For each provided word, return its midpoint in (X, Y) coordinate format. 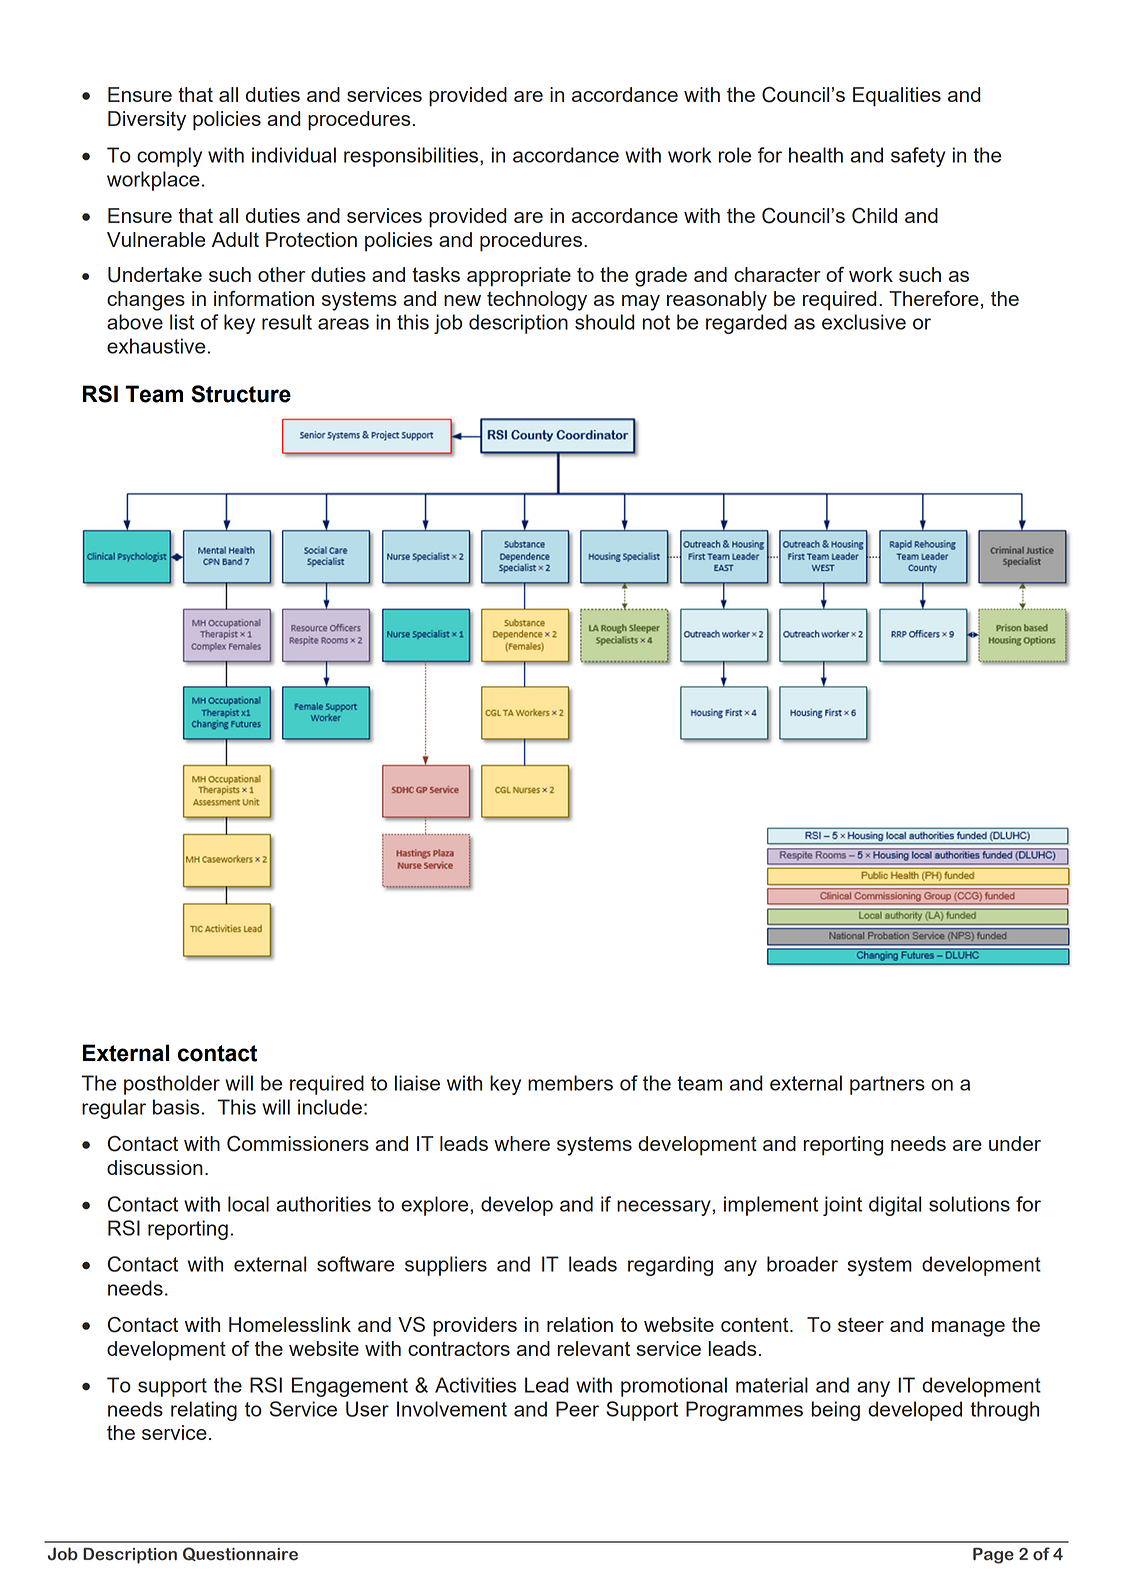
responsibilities (412, 157)
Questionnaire (240, 1554)
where (522, 1143)
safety (918, 157)
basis (176, 1107)
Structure (241, 394)
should (605, 322)
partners (887, 1085)
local (248, 1204)
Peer (577, 1409)
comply (169, 157)
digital (895, 1206)
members (570, 1083)
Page (993, 1556)
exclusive (864, 322)
